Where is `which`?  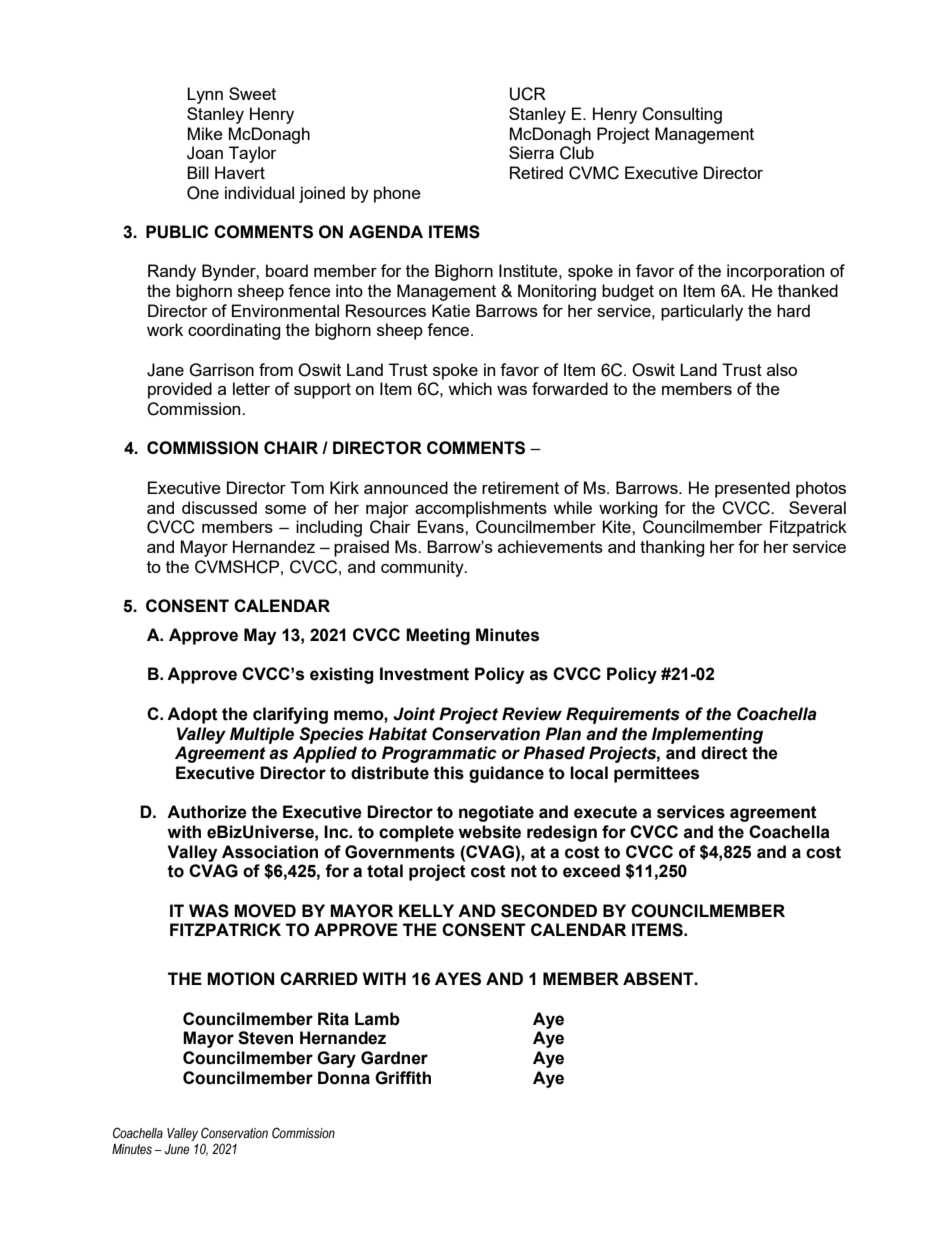
which is located at coordinates (470, 388).
